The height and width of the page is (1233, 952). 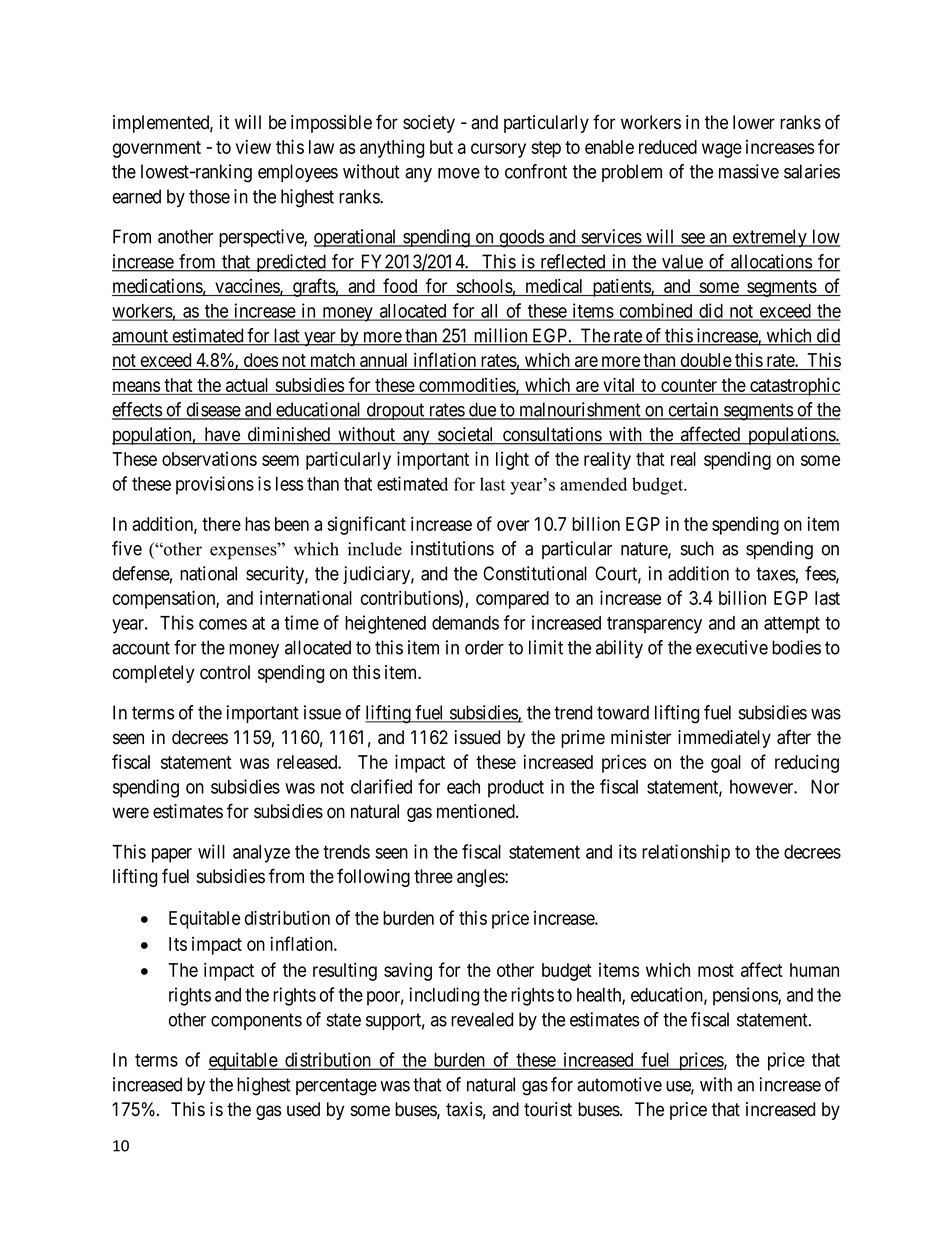 What do you see at coordinates (172, 855) in the page?
I see `paper` at bounding box center [172, 855].
